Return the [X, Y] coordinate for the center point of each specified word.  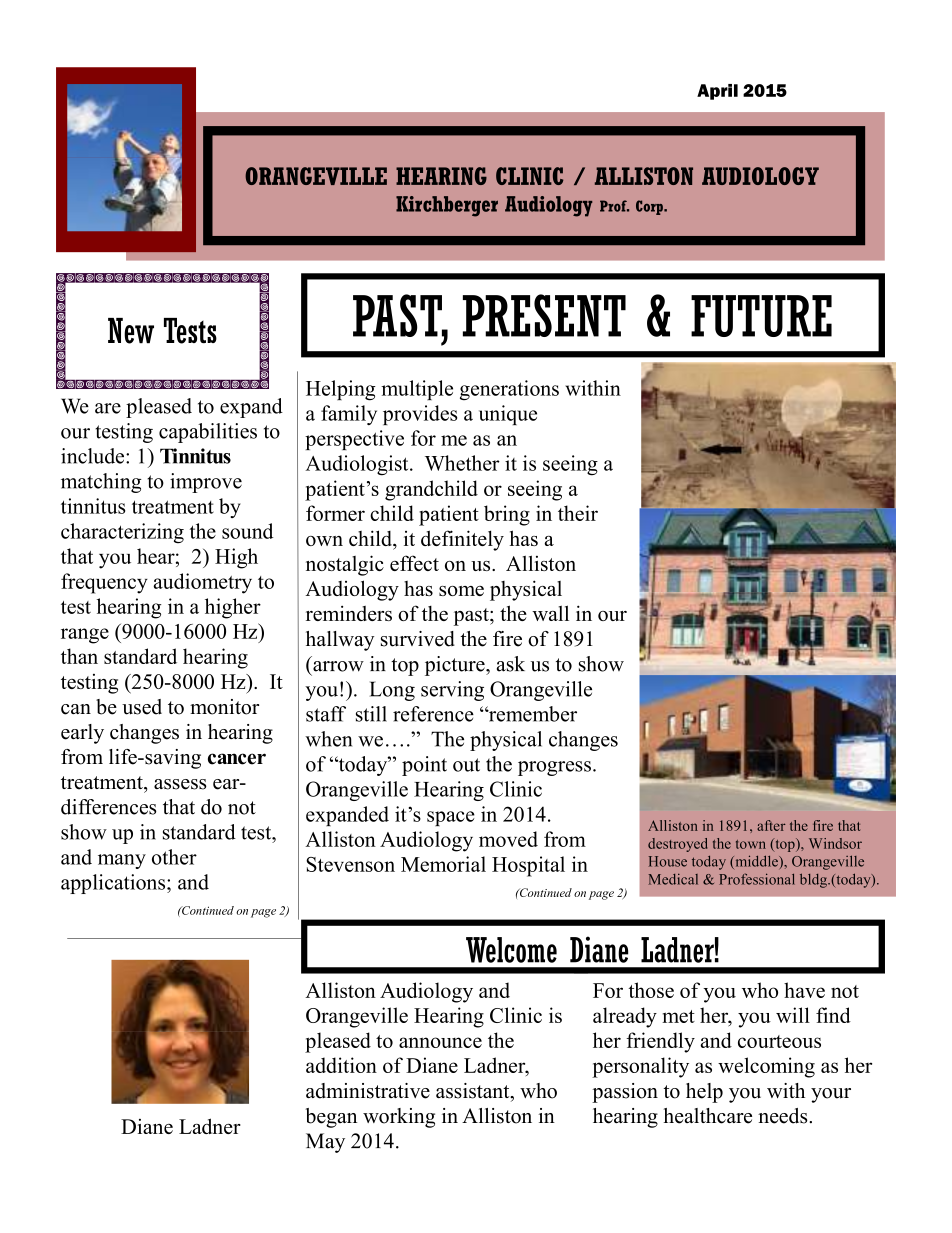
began [331, 1118]
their [578, 513]
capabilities [208, 433]
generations [509, 390]
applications [114, 884]
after [771, 825]
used [142, 707]
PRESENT [544, 315]
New [131, 331]
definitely [462, 540]
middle [756, 862]
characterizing [122, 533]
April [717, 92]
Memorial [443, 864]
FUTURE [761, 316]
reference [433, 714]
